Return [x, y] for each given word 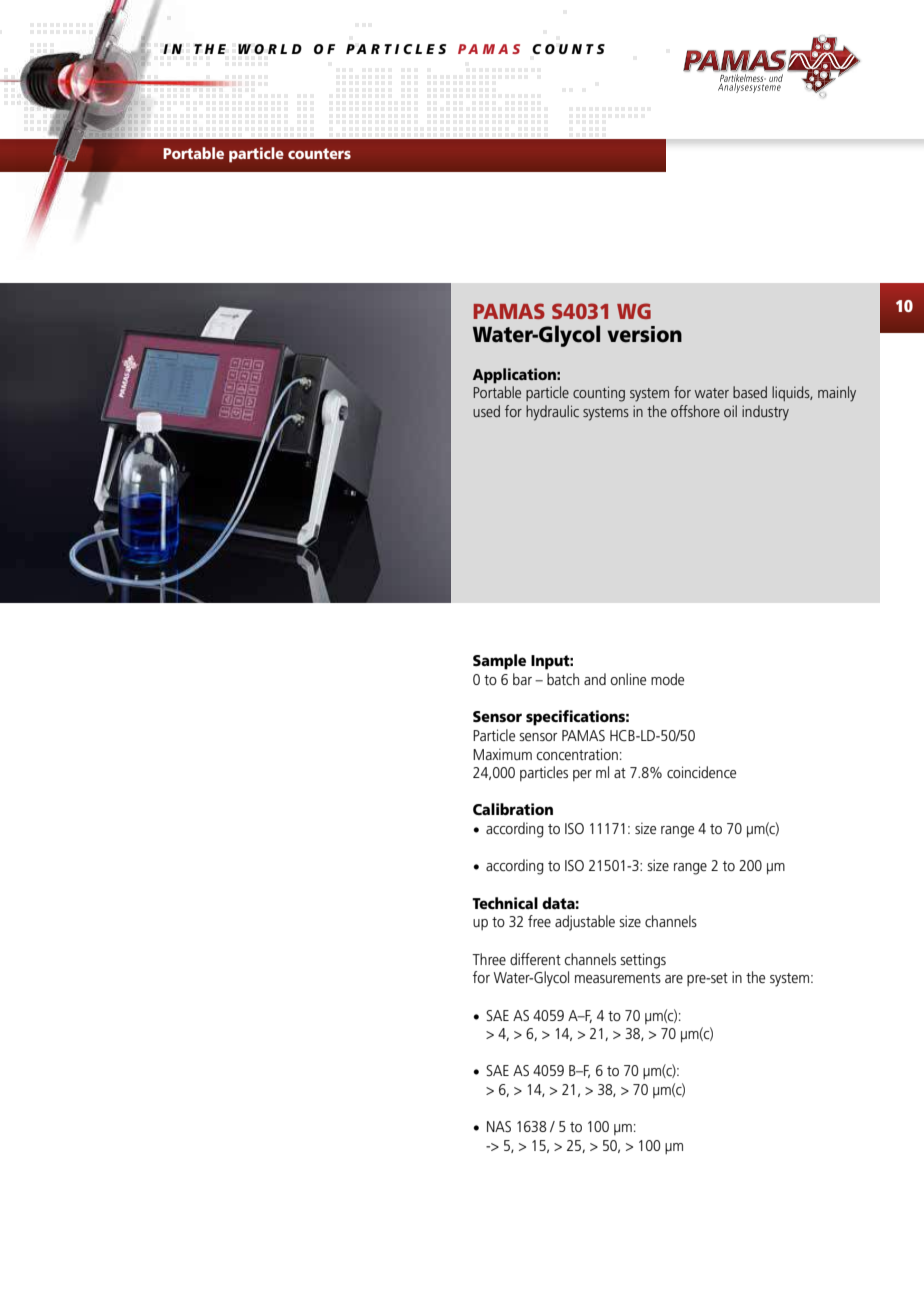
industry [765, 413]
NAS [499, 1126]
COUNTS [568, 49]
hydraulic [552, 413]
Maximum [502, 754]
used [486, 411]
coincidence [701, 772]
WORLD [270, 49]
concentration [577, 754]
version [644, 334]
